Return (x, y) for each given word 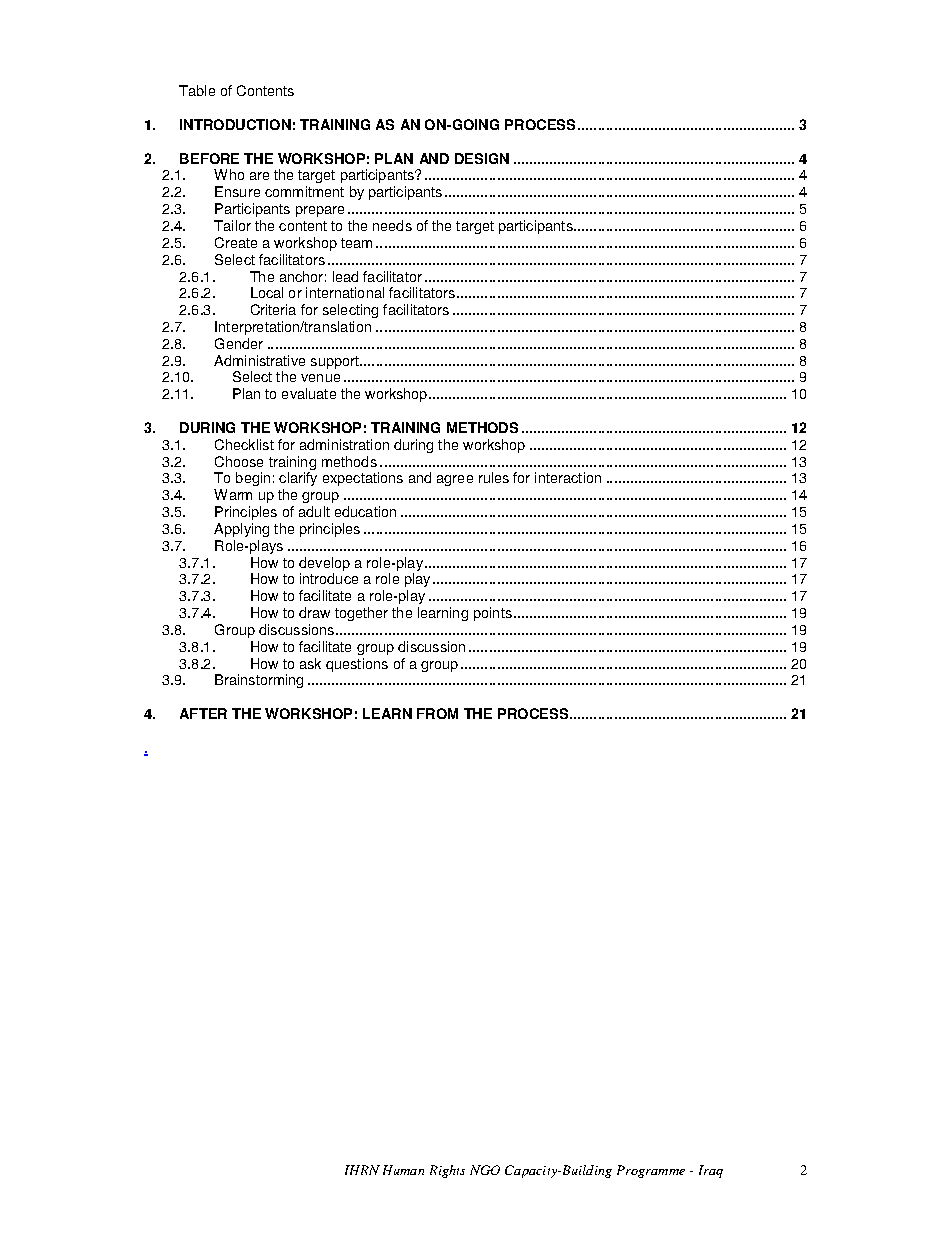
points (493, 614)
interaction (568, 477)
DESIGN (482, 158)
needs (392, 225)
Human (403, 1170)
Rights (447, 1171)
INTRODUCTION (235, 124)
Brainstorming (259, 681)
